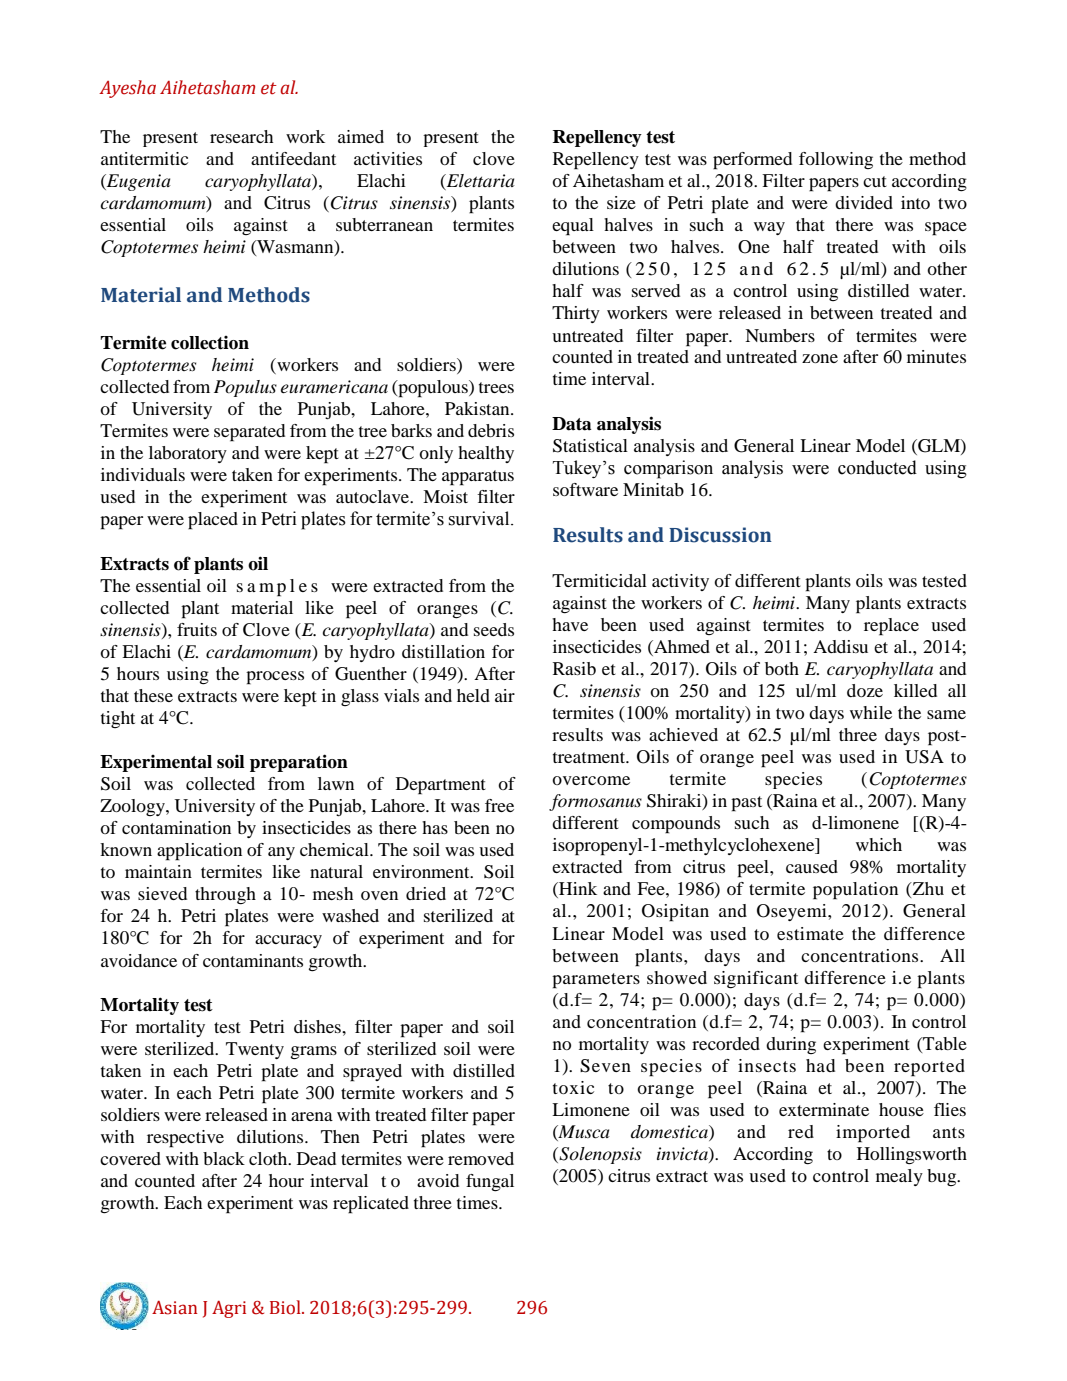 This screenshot has height=1381, width=1067. What do you see at coordinates (480, 518) in the screenshot?
I see `survival` at bounding box center [480, 518].
